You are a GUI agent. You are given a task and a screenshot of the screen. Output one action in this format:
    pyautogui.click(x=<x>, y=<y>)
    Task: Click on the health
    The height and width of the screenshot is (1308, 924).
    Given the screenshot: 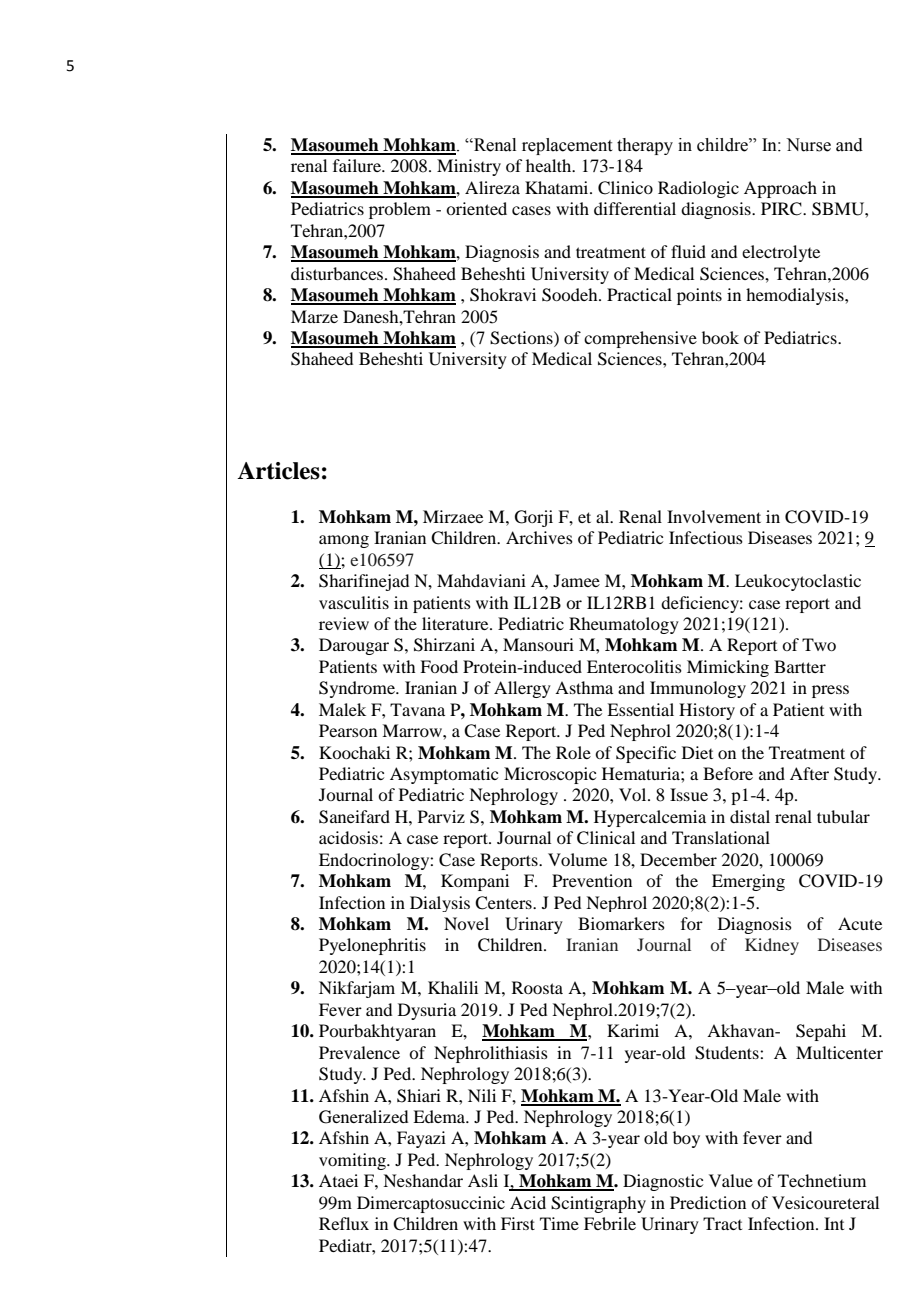 What is the action you would take?
    pyautogui.click(x=550, y=165)
